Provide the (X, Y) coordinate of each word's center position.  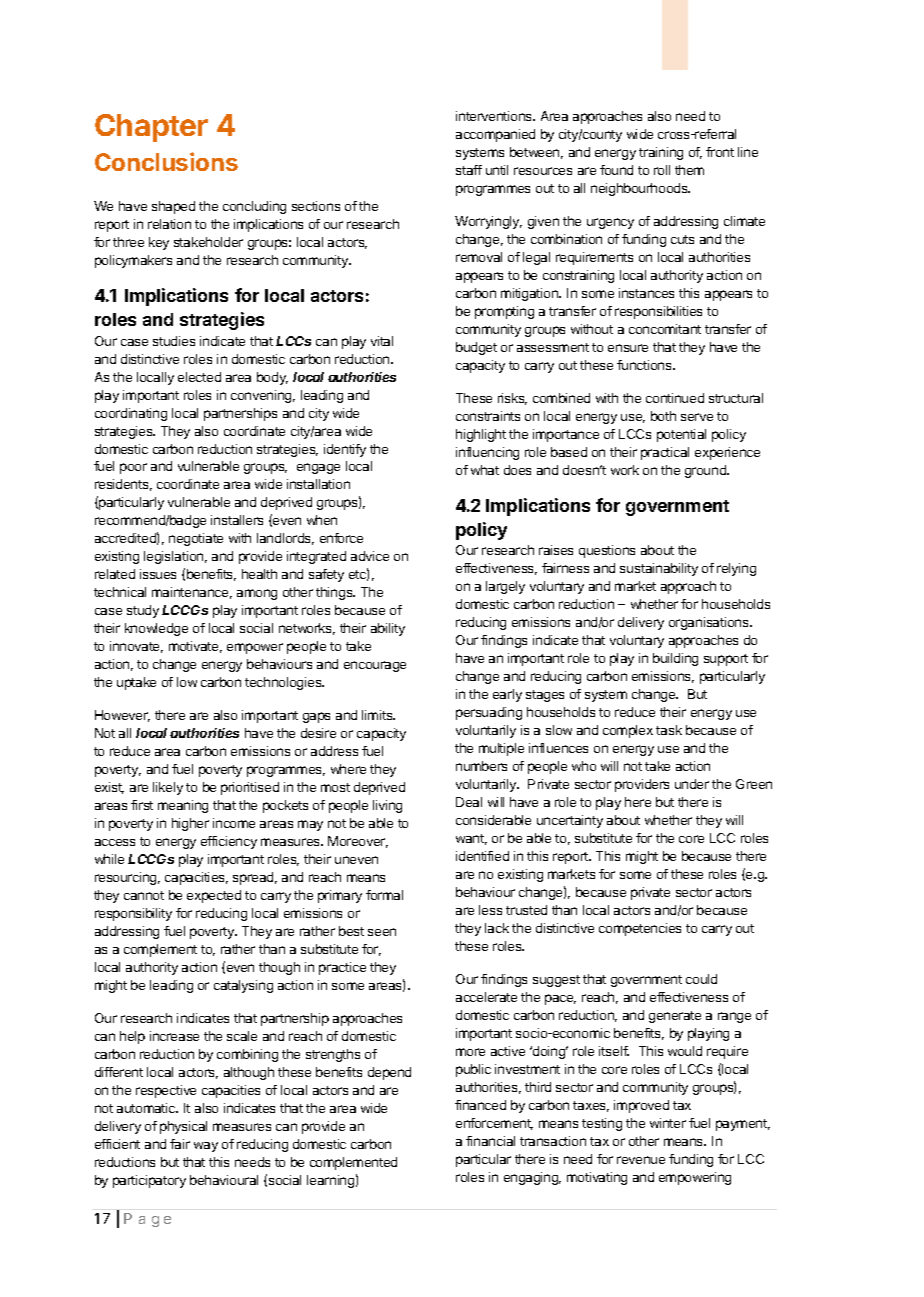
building (675, 659)
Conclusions (166, 161)
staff (469, 170)
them (689, 170)
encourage (375, 666)
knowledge (156, 629)
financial (490, 1141)
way (206, 1147)
